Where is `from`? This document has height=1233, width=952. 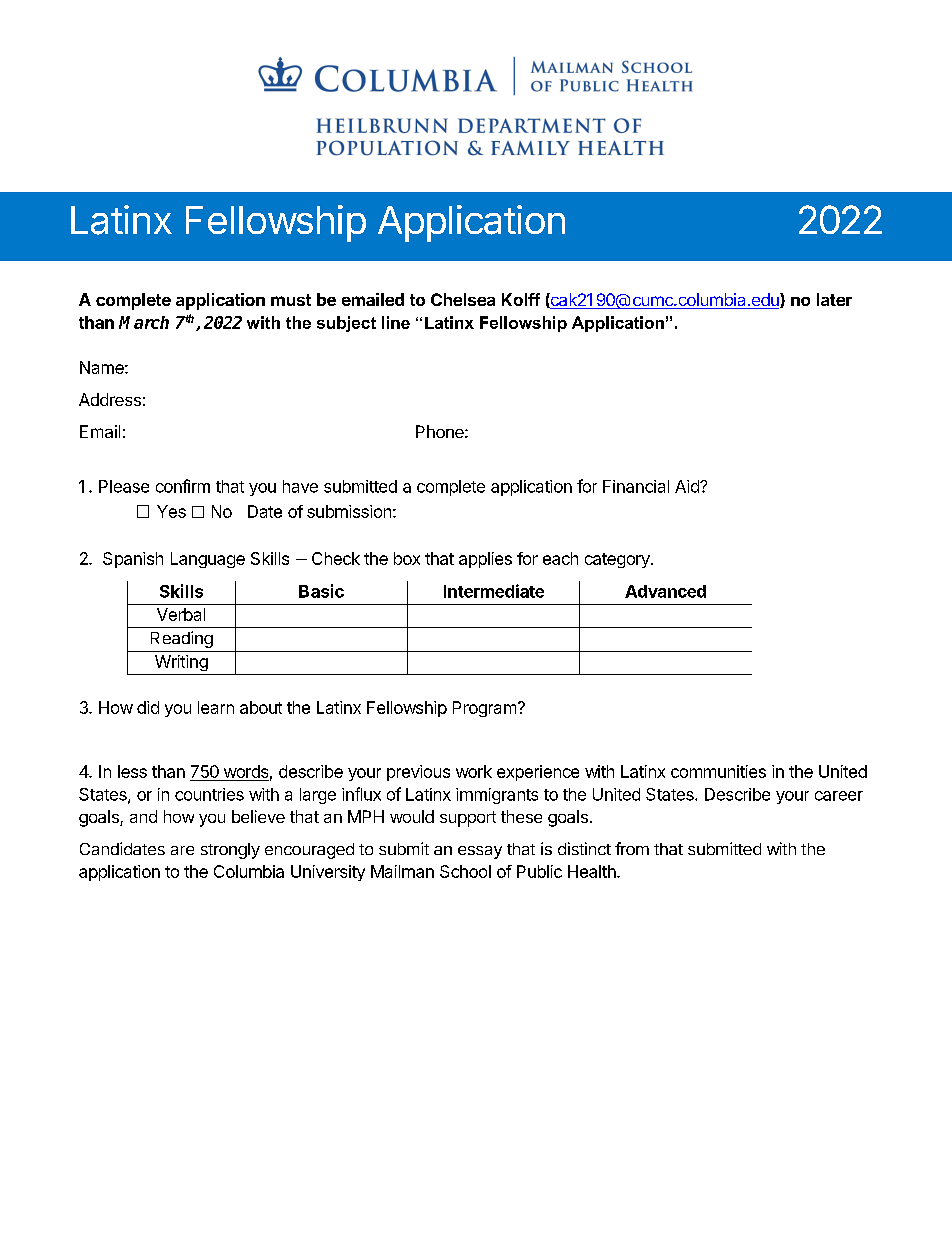
from is located at coordinates (632, 848).
